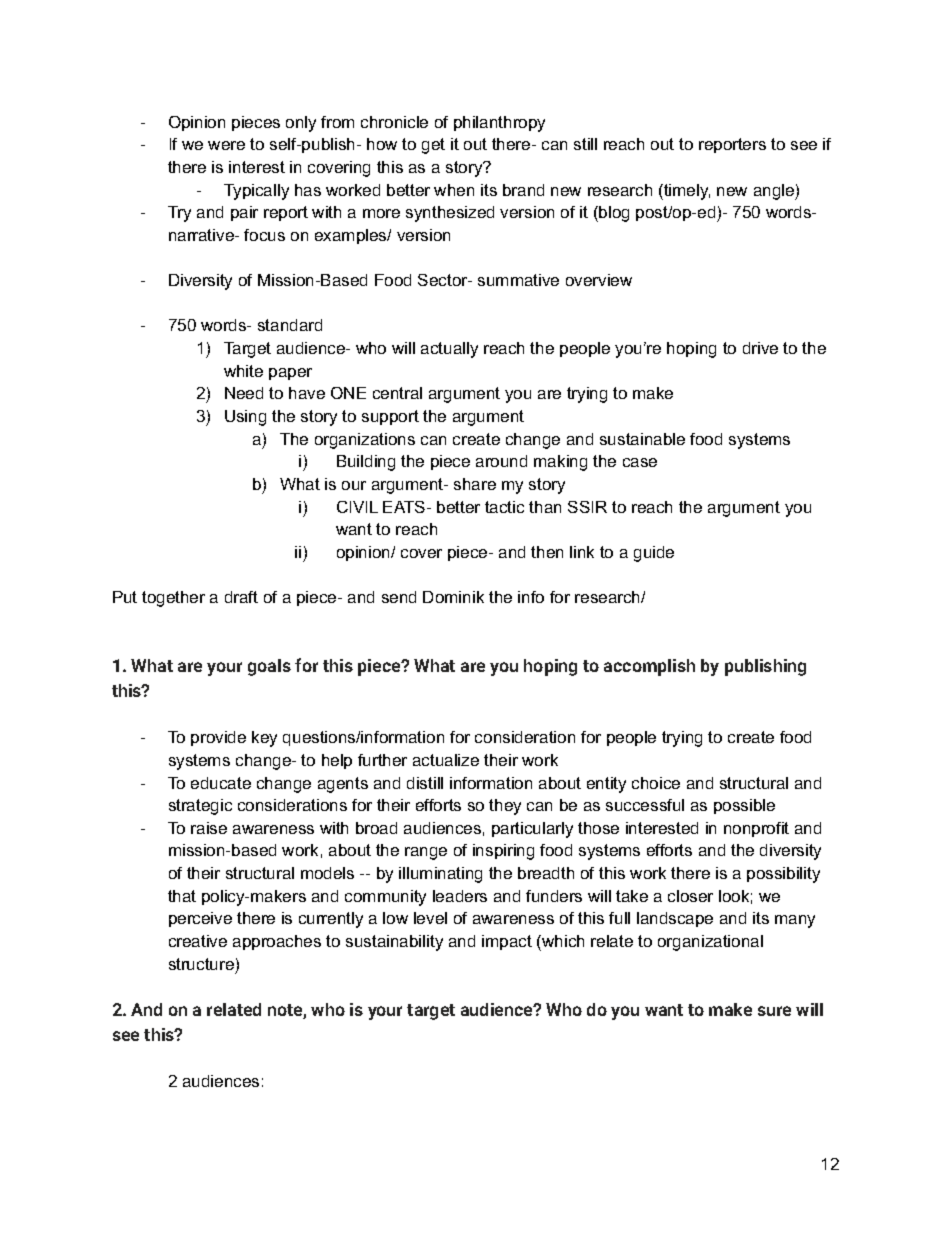 This screenshot has width=952, height=1233. What do you see at coordinates (686, 192) in the screenshot?
I see `timely` at bounding box center [686, 192].
